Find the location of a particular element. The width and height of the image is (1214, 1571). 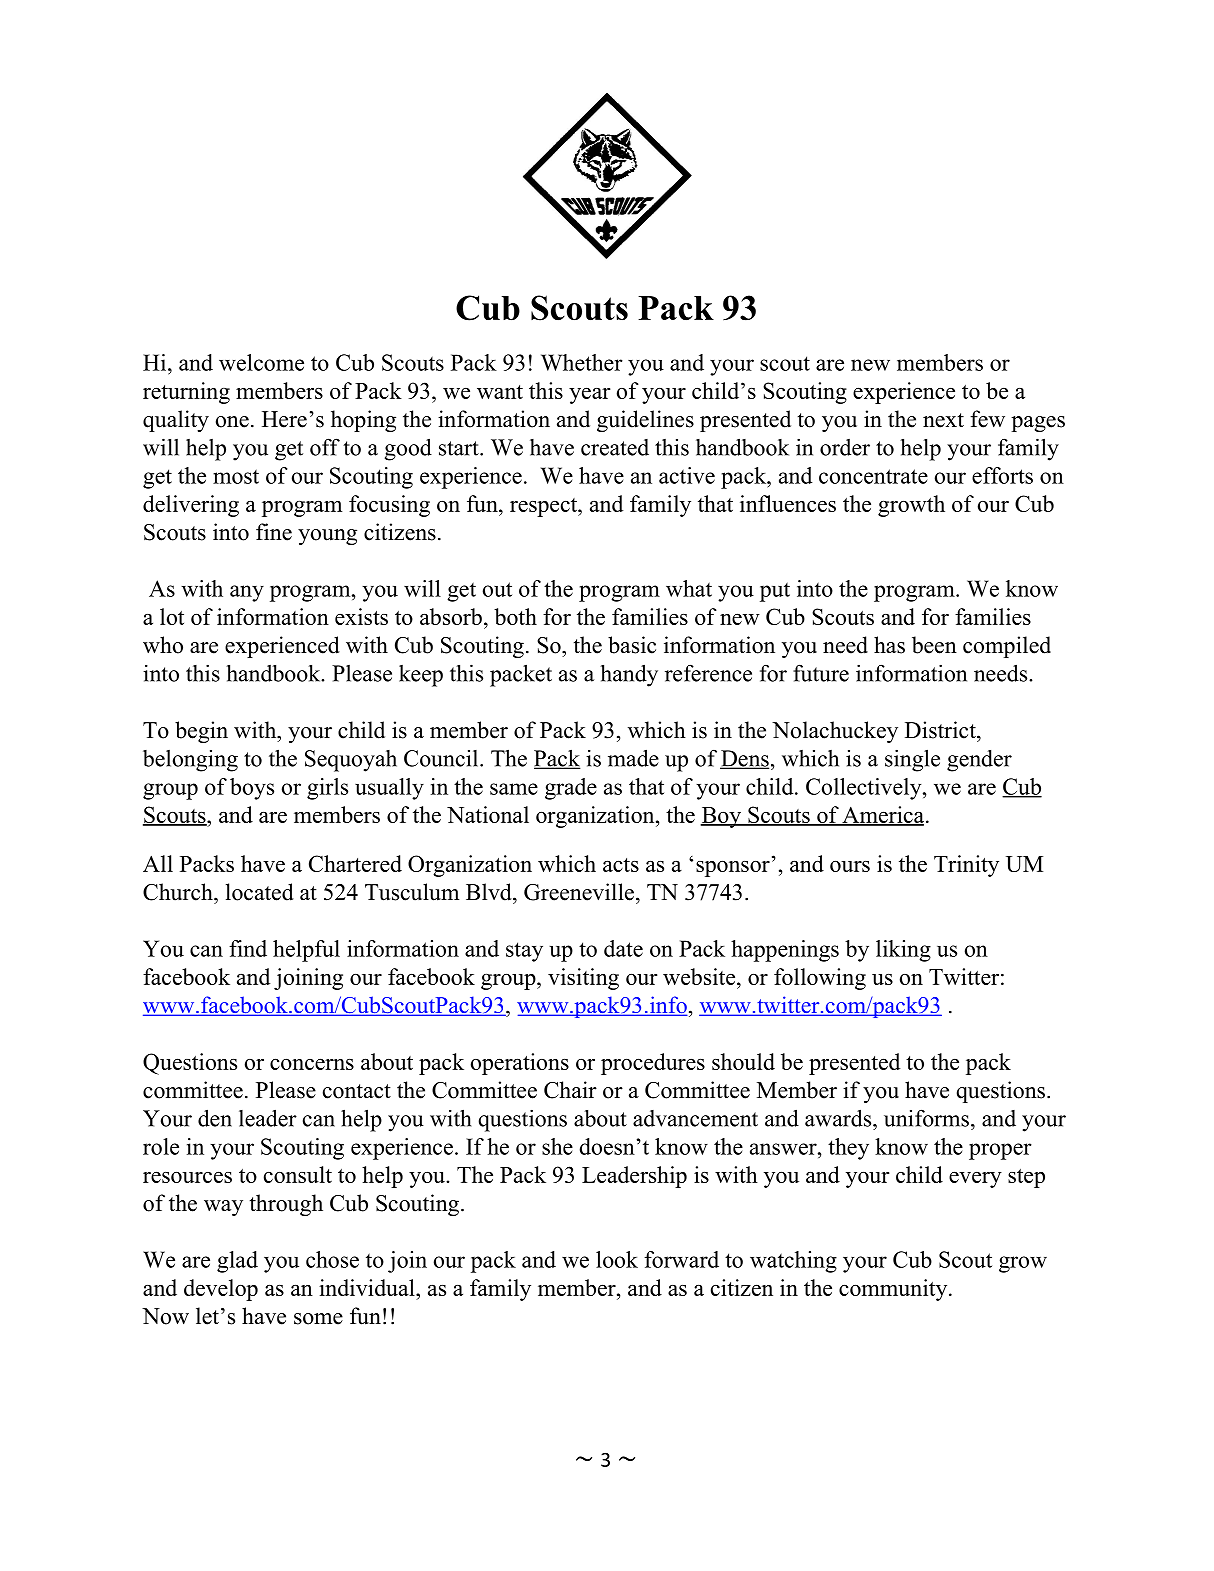

visiting is located at coordinates (583, 979).
